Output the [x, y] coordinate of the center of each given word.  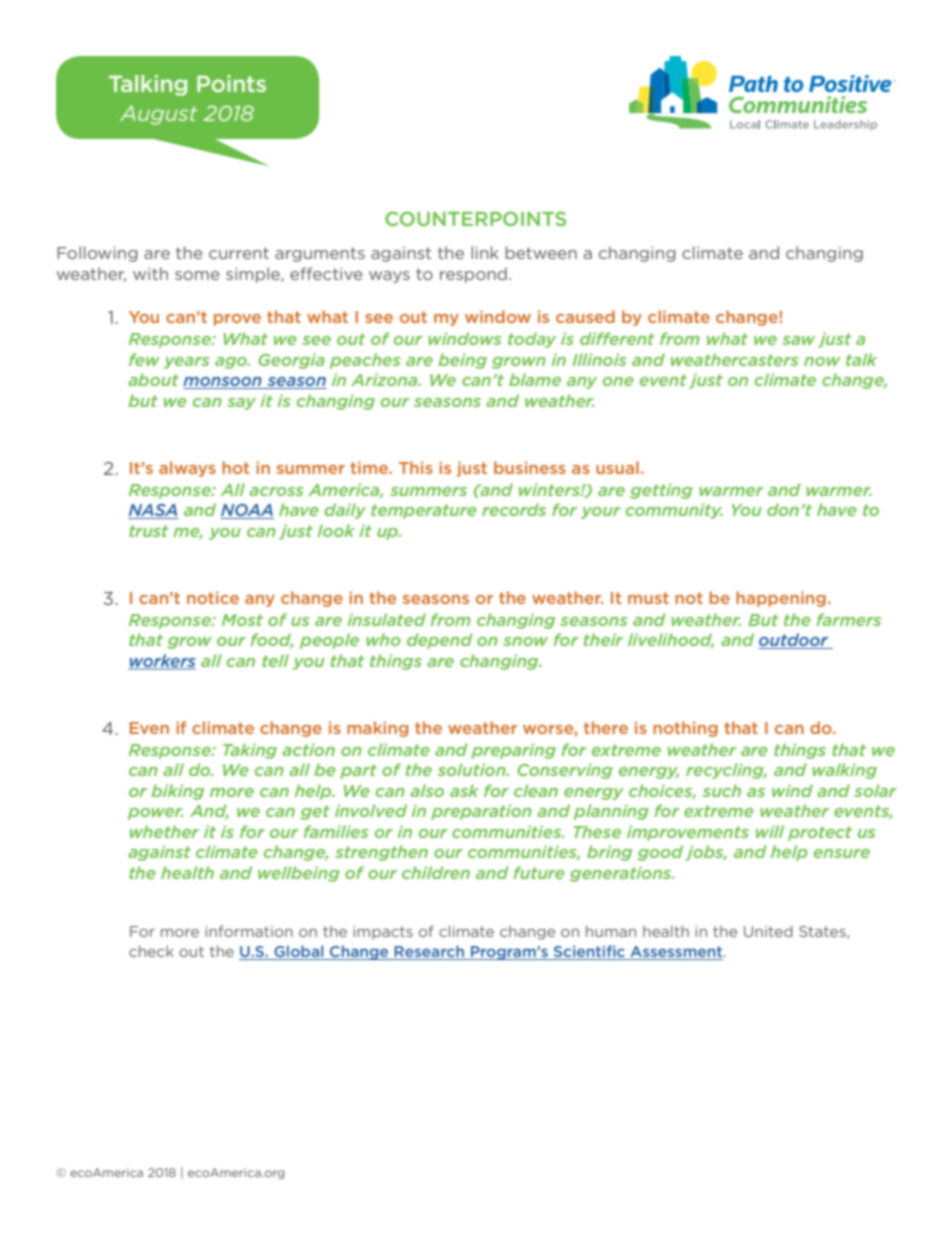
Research [429, 952]
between [541, 252]
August [159, 115]
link [485, 252]
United [768, 931]
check [151, 951]
